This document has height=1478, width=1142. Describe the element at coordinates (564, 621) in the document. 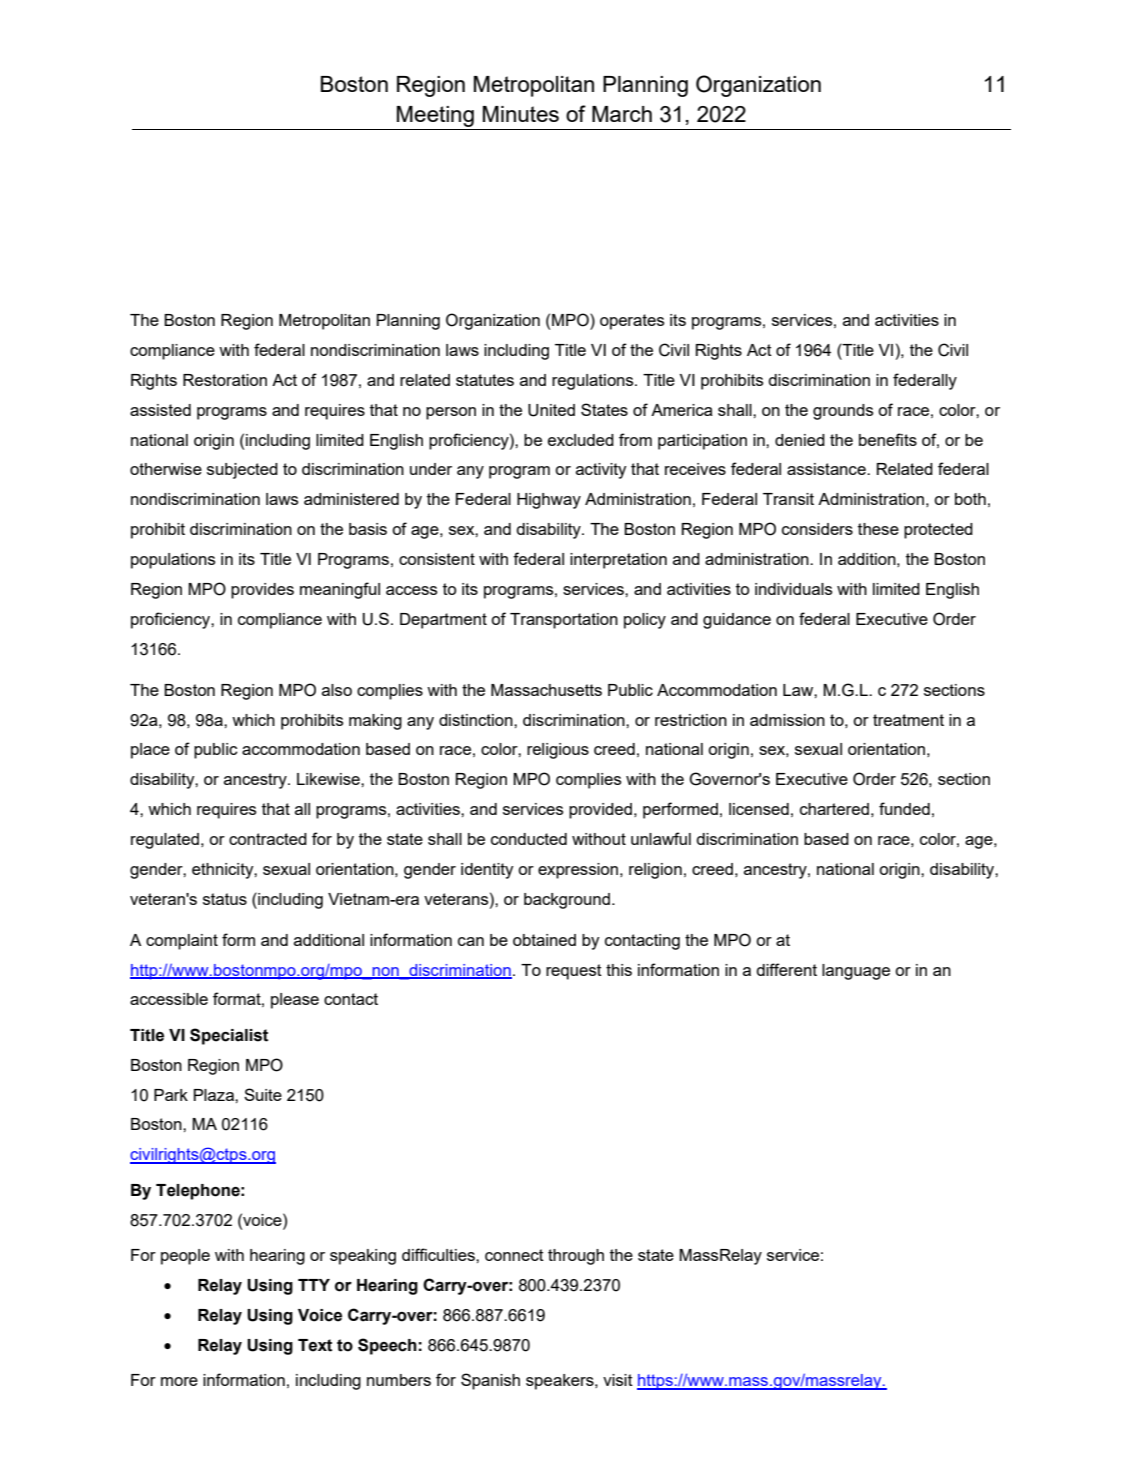

I see `Transportation` at that location.
